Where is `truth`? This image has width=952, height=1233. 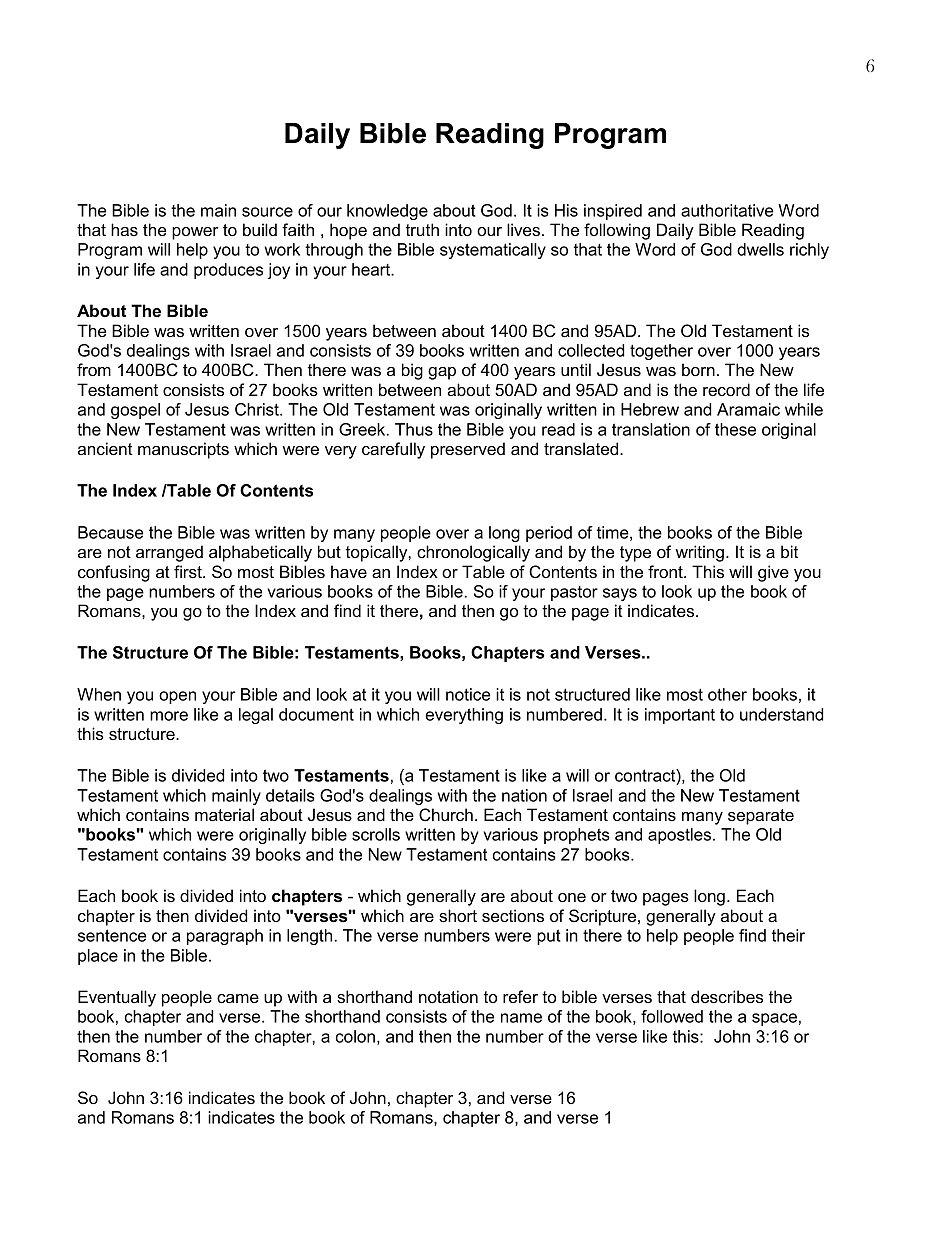
truth is located at coordinates (422, 229).
